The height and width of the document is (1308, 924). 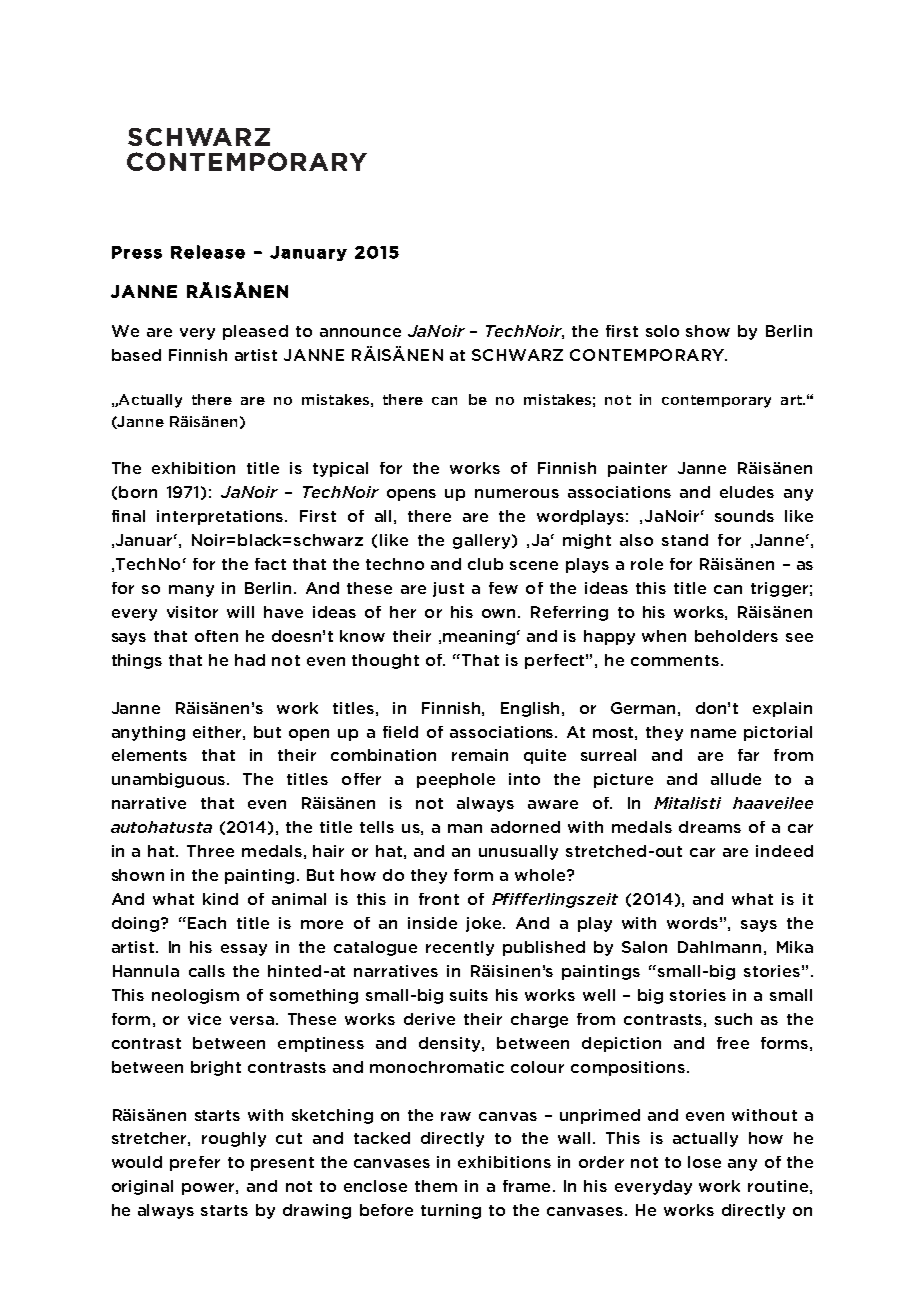 I want to click on remain, so click(x=480, y=755).
